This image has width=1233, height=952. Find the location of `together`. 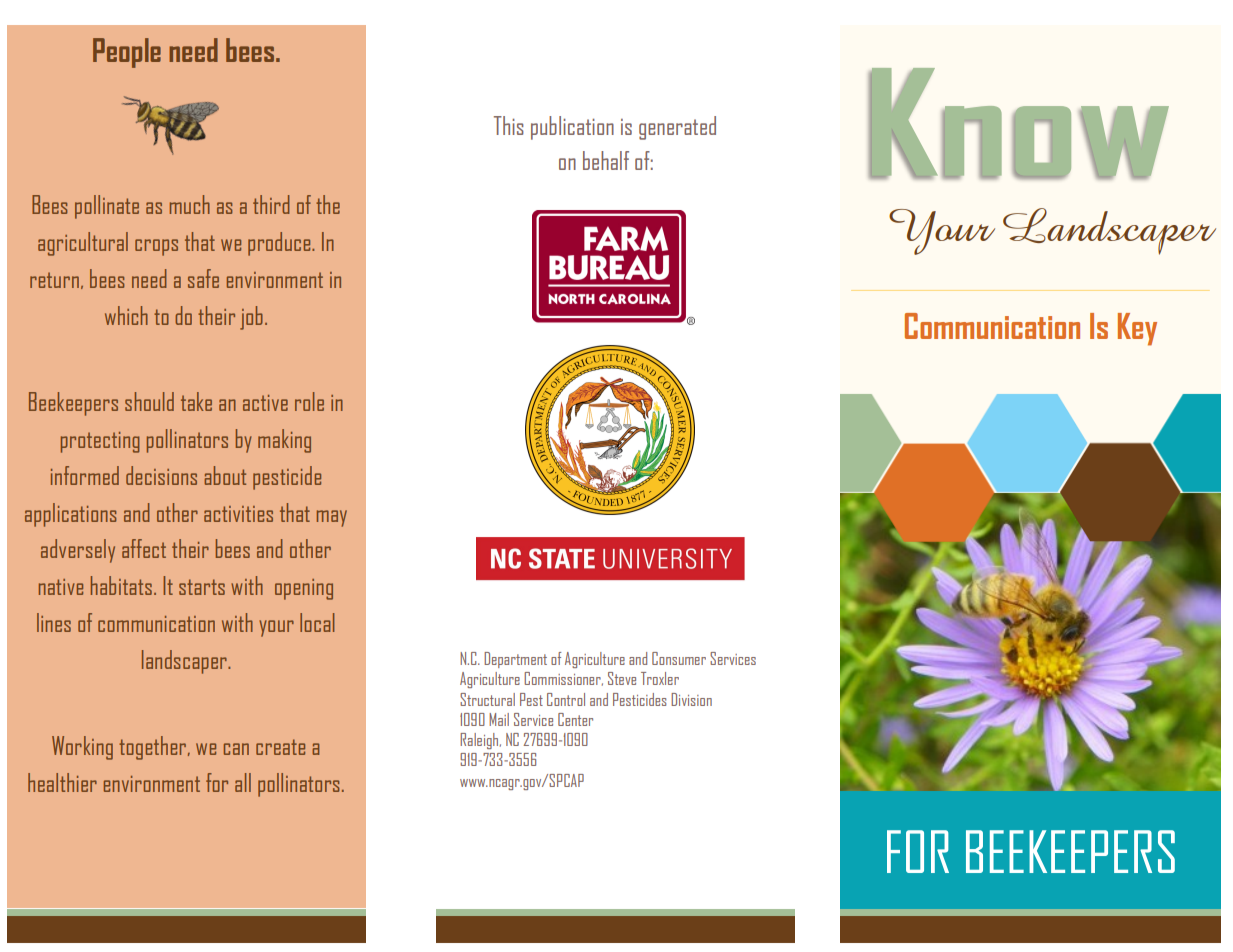

together is located at coordinates (152, 748).
